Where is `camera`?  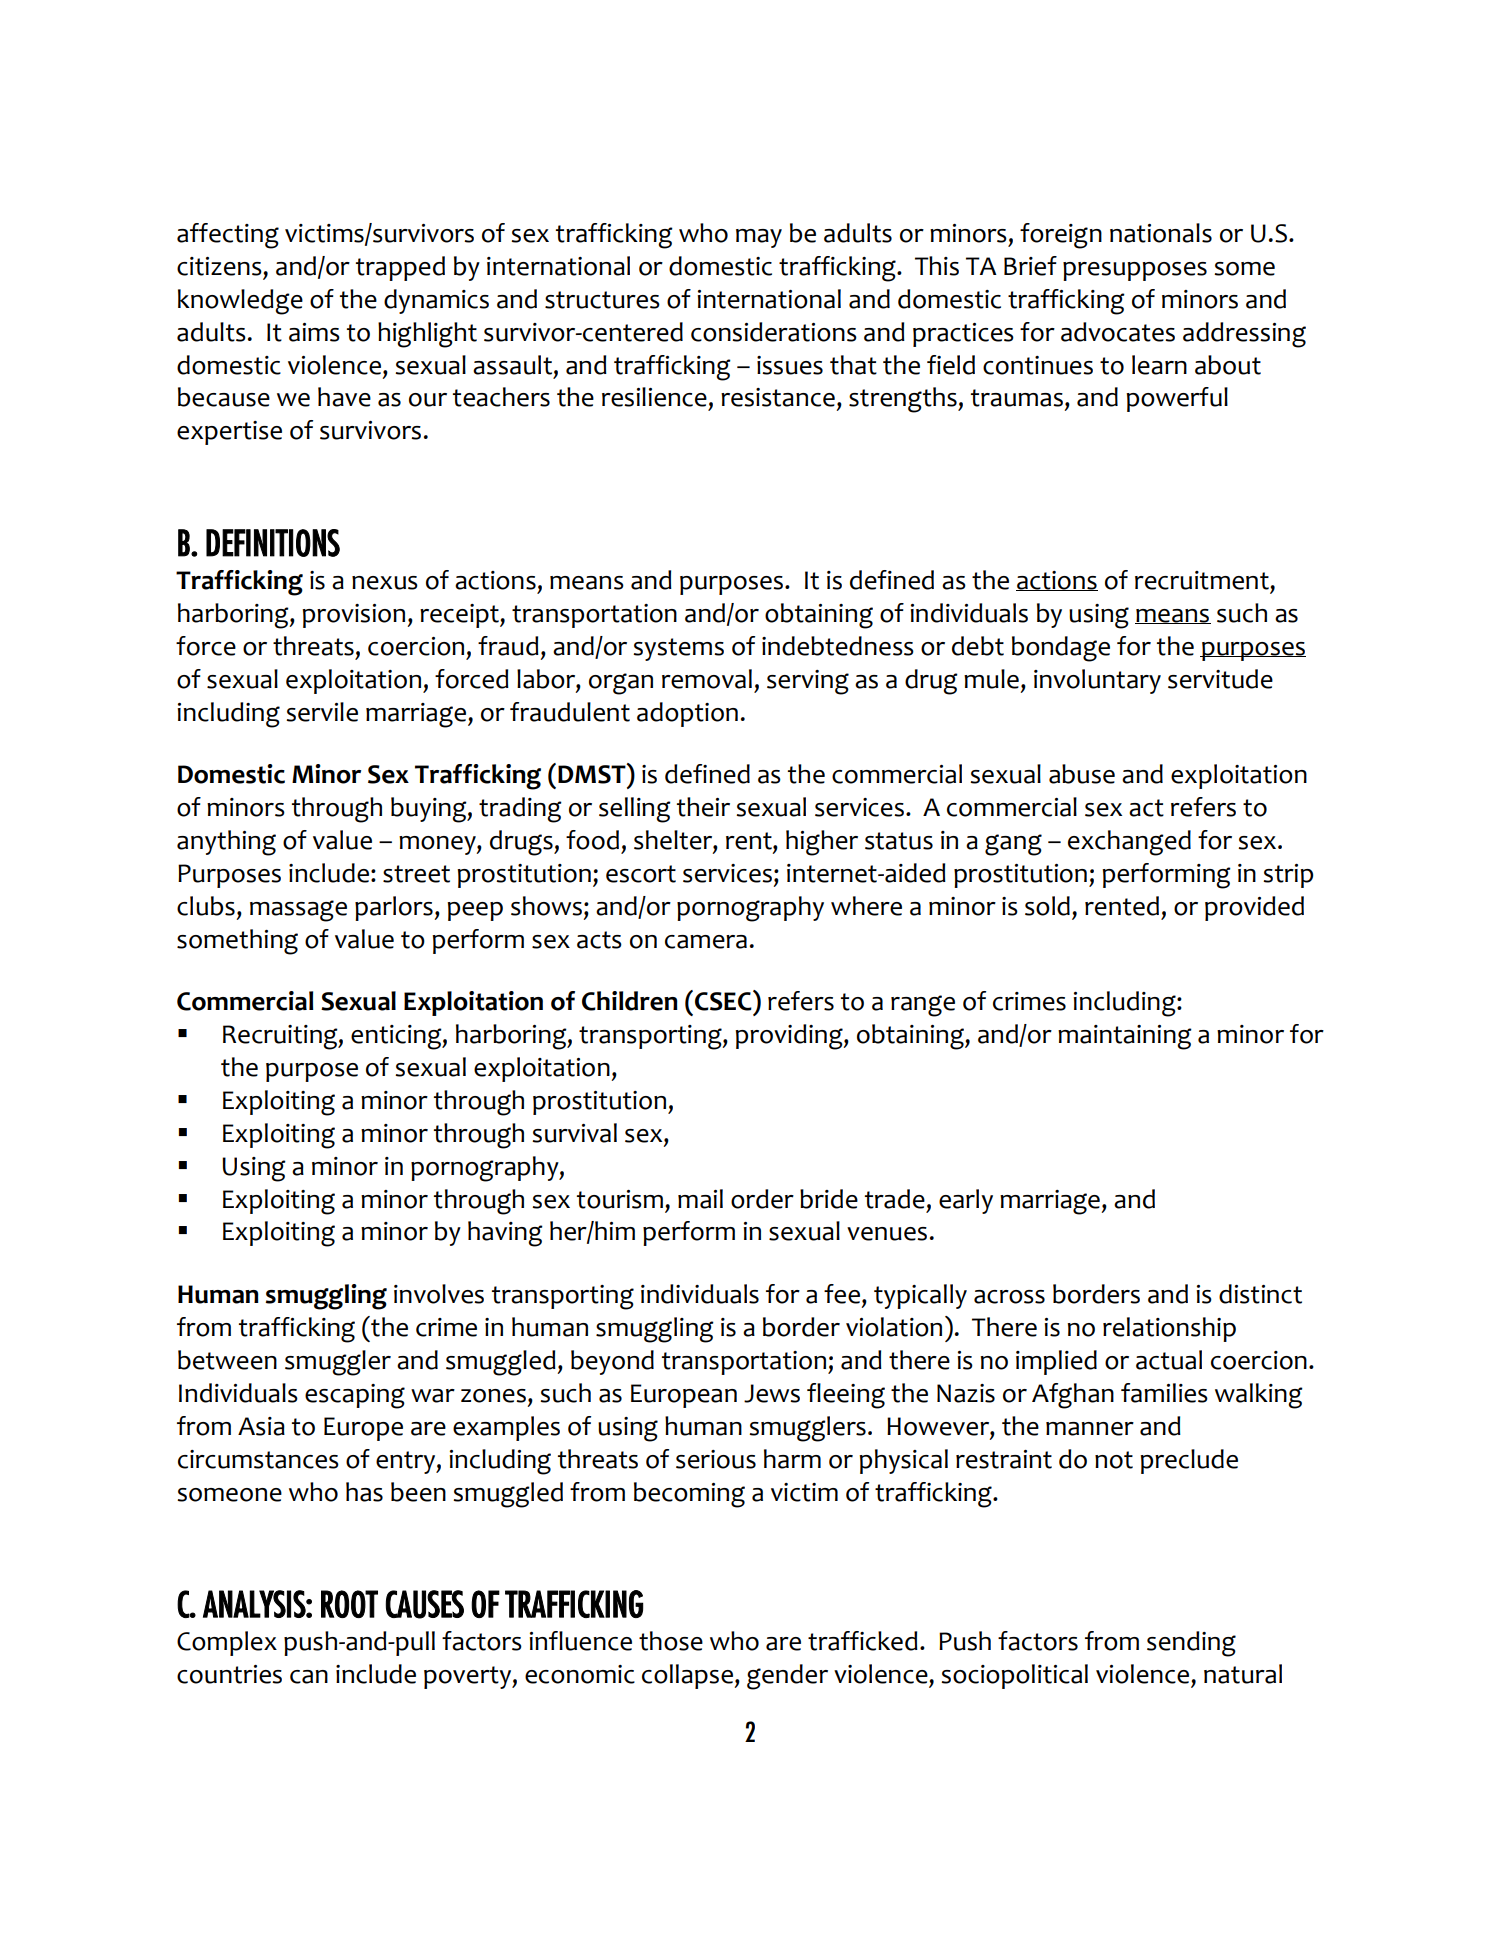
camera is located at coordinates (706, 942).
